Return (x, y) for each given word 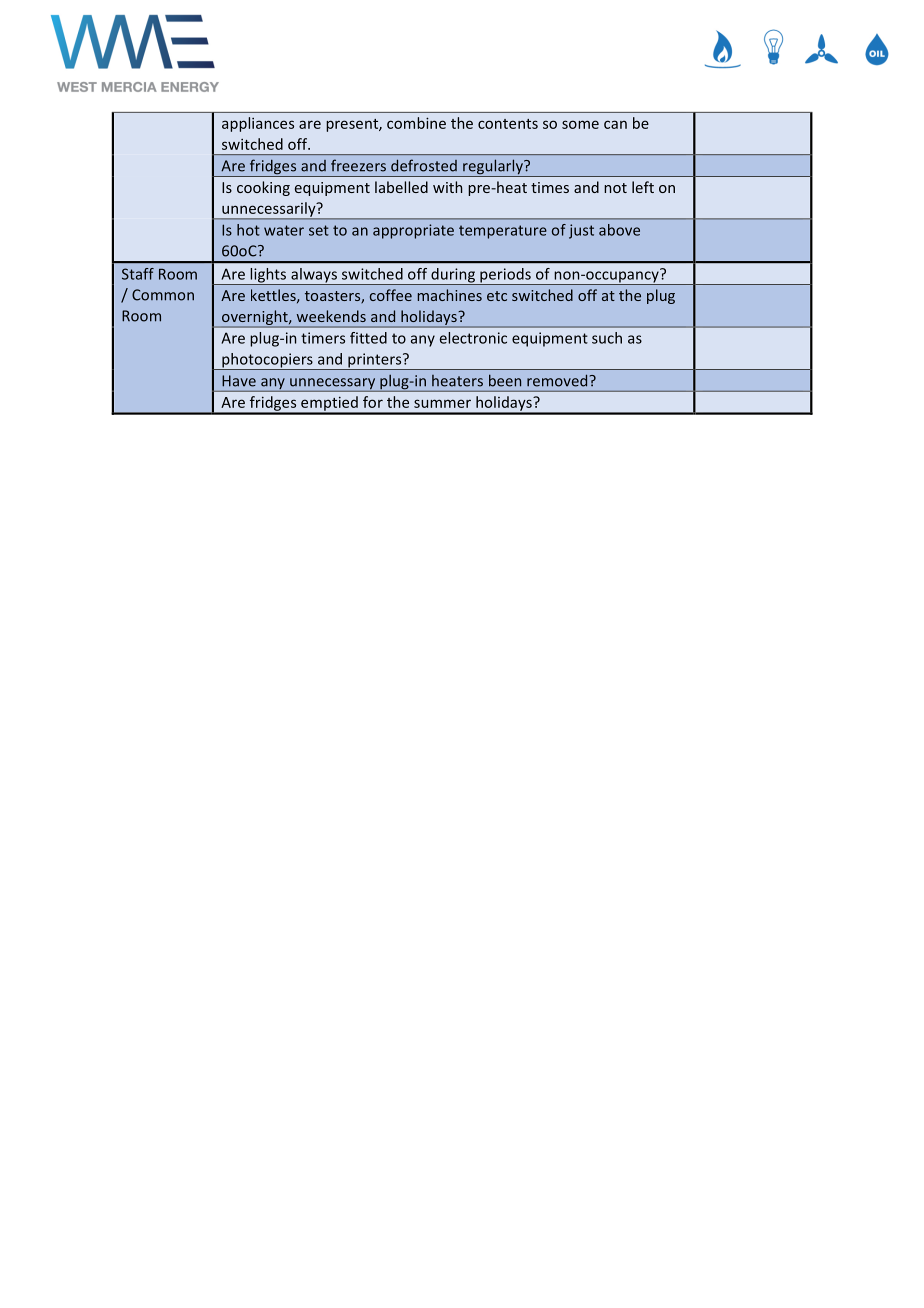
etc (497, 296)
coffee (391, 295)
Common (163, 295)
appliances (258, 124)
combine (416, 123)
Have (239, 381)
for (373, 402)
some (580, 124)
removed (557, 380)
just (581, 231)
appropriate (413, 231)
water (284, 230)
